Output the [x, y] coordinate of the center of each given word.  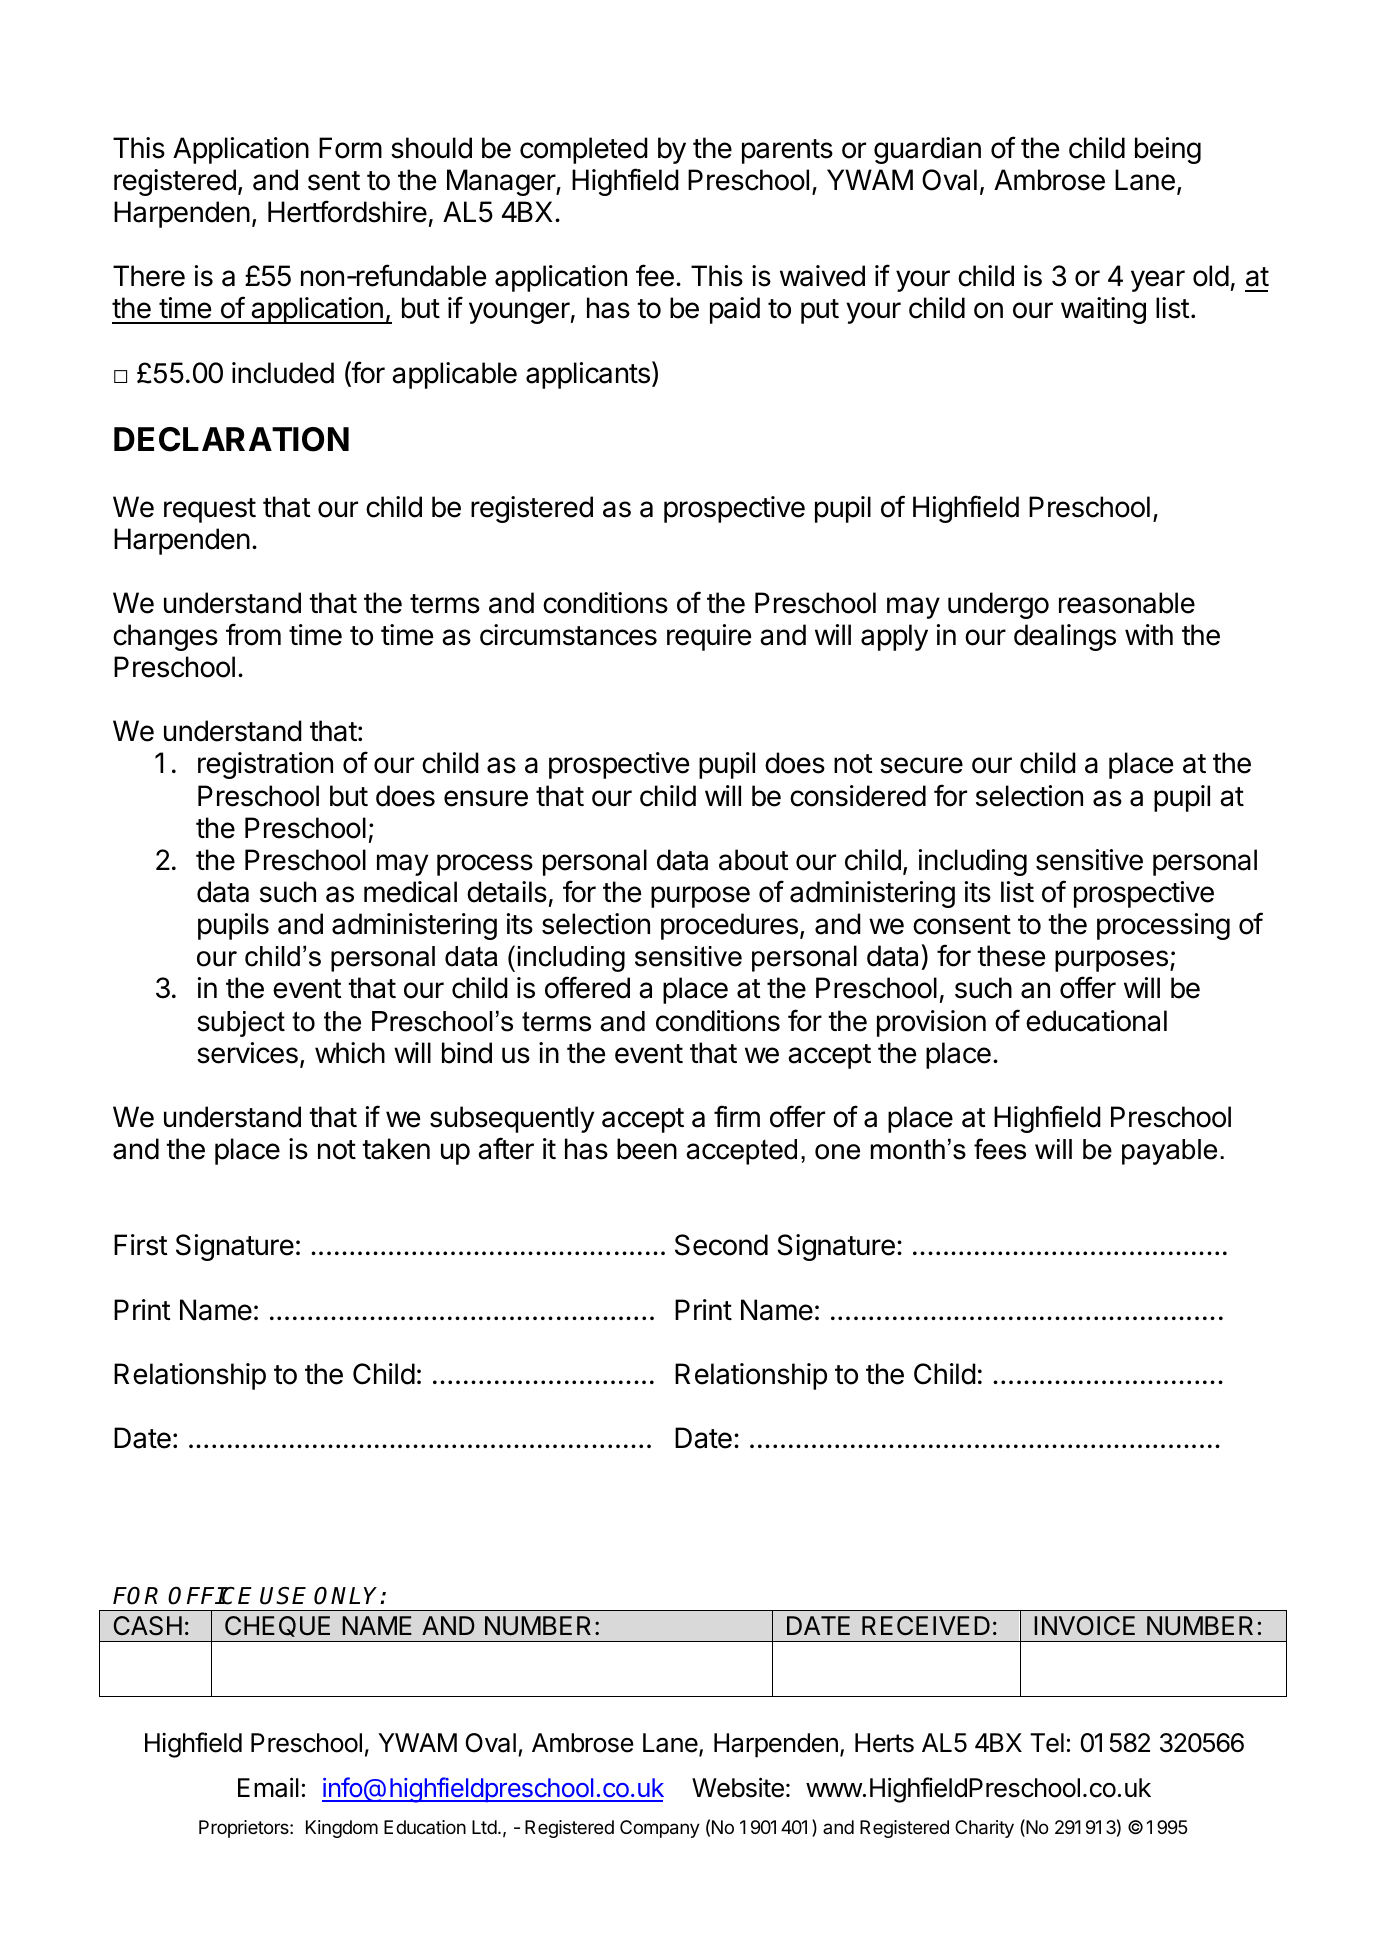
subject [241, 1024]
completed [584, 150]
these [1011, 956]
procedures [729, 926]
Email [268, 1787]
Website [738, 1787]
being [1168, 150]
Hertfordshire [347, 211]
